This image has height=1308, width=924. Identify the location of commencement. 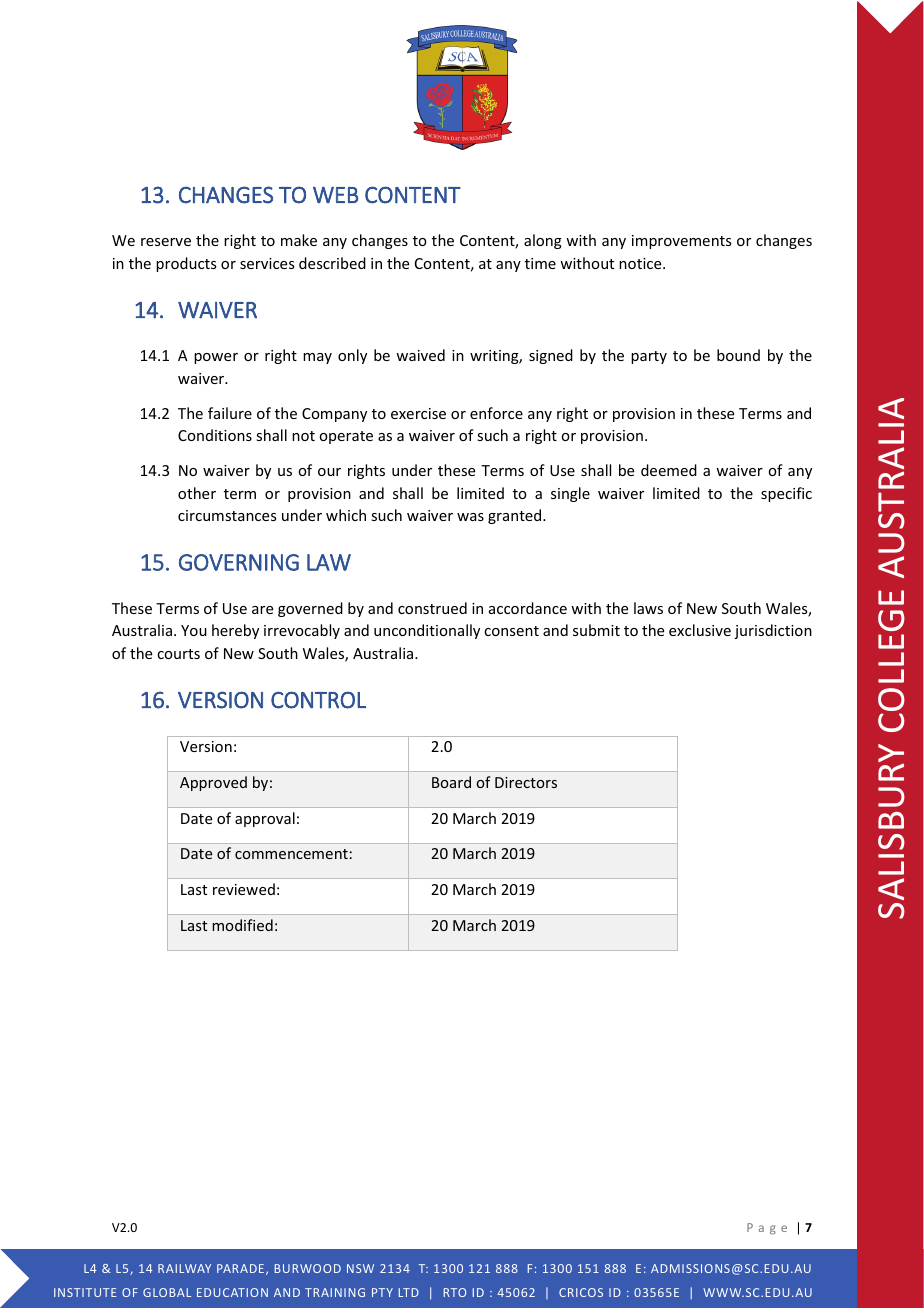
(291, 854).
